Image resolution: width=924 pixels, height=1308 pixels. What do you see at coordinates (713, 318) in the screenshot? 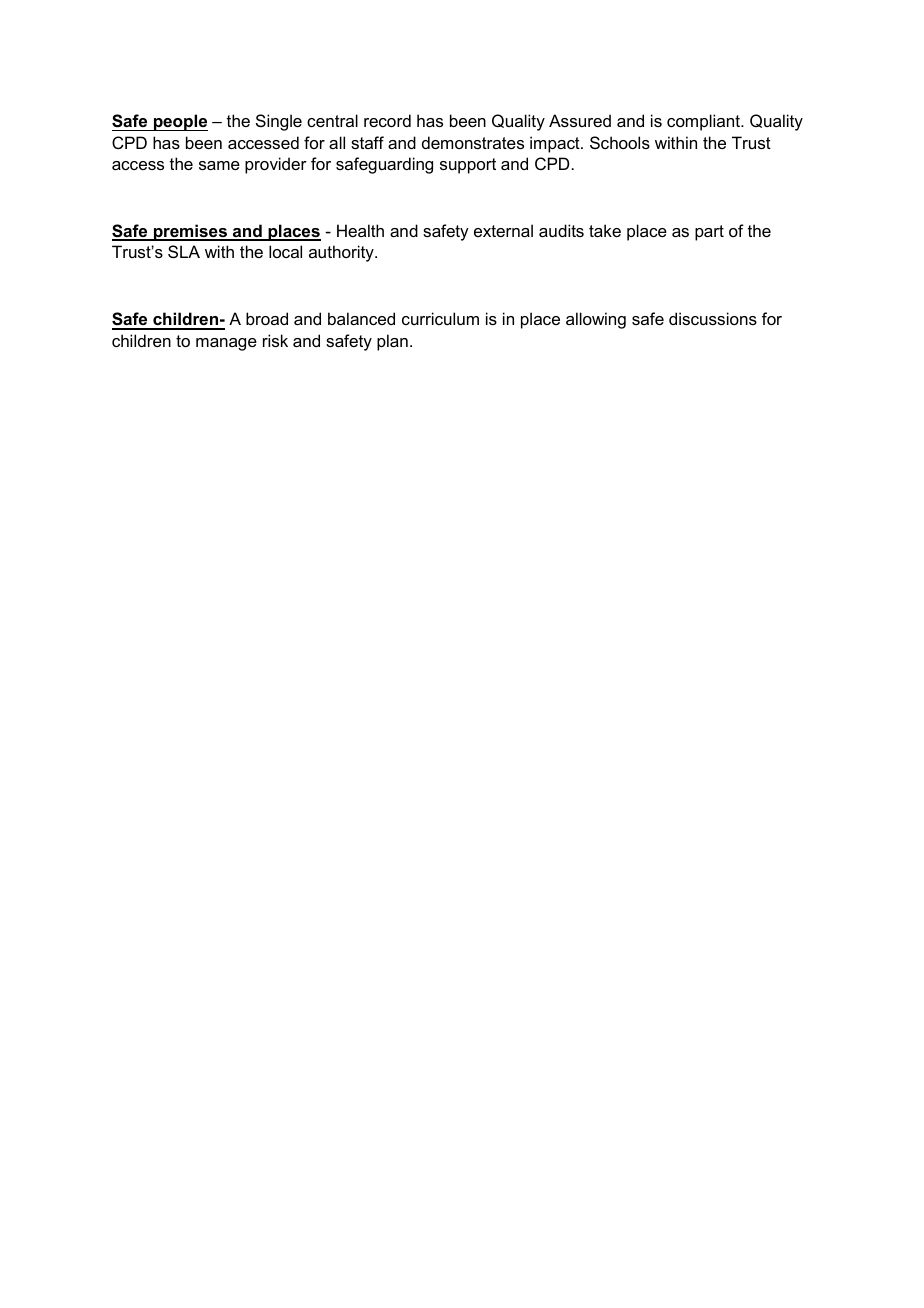
I see `discussions` at bounding box center [713, 318].
